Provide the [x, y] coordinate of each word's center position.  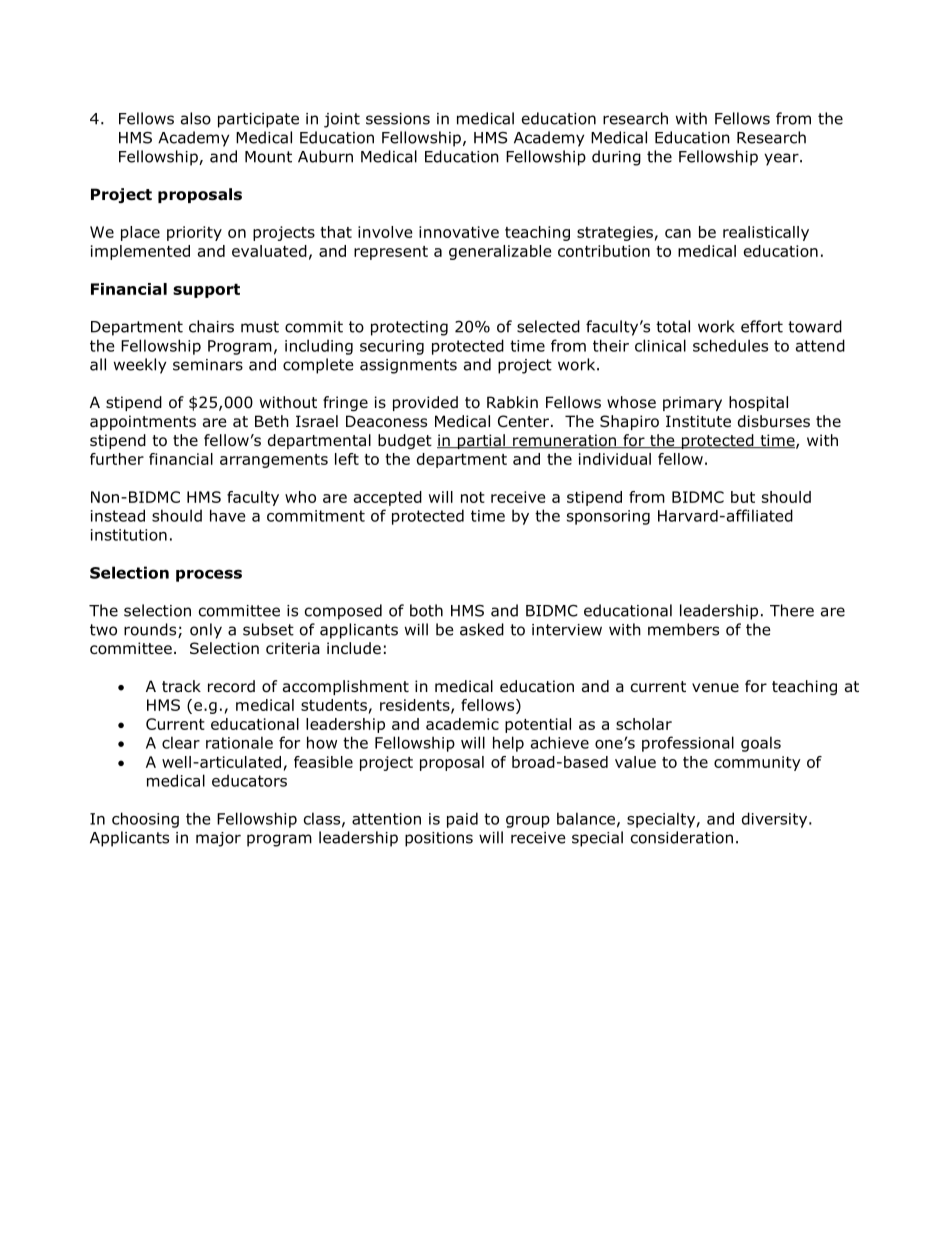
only [206, 631]
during [616, 158]
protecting [409, 328]
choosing [145, 820]
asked [482, 629]
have [228, 515]
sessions [398, 119]
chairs [211, 326]
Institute [698, 421]
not [473, 497]
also [196, 118]
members [683, 629]
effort [762, 326]
